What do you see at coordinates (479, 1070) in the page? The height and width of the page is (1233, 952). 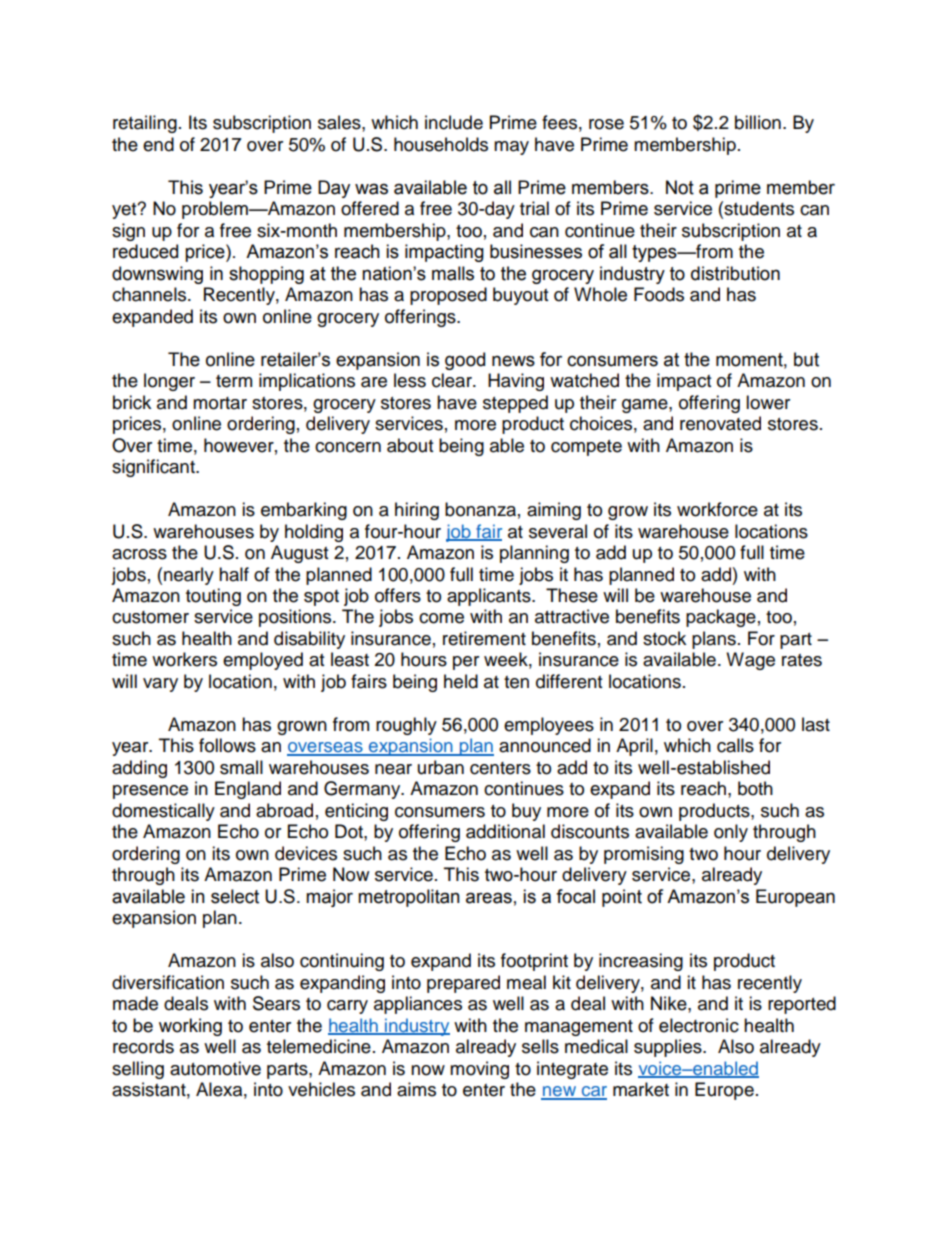 I see `moving` at bounding box center [479, 1070].
